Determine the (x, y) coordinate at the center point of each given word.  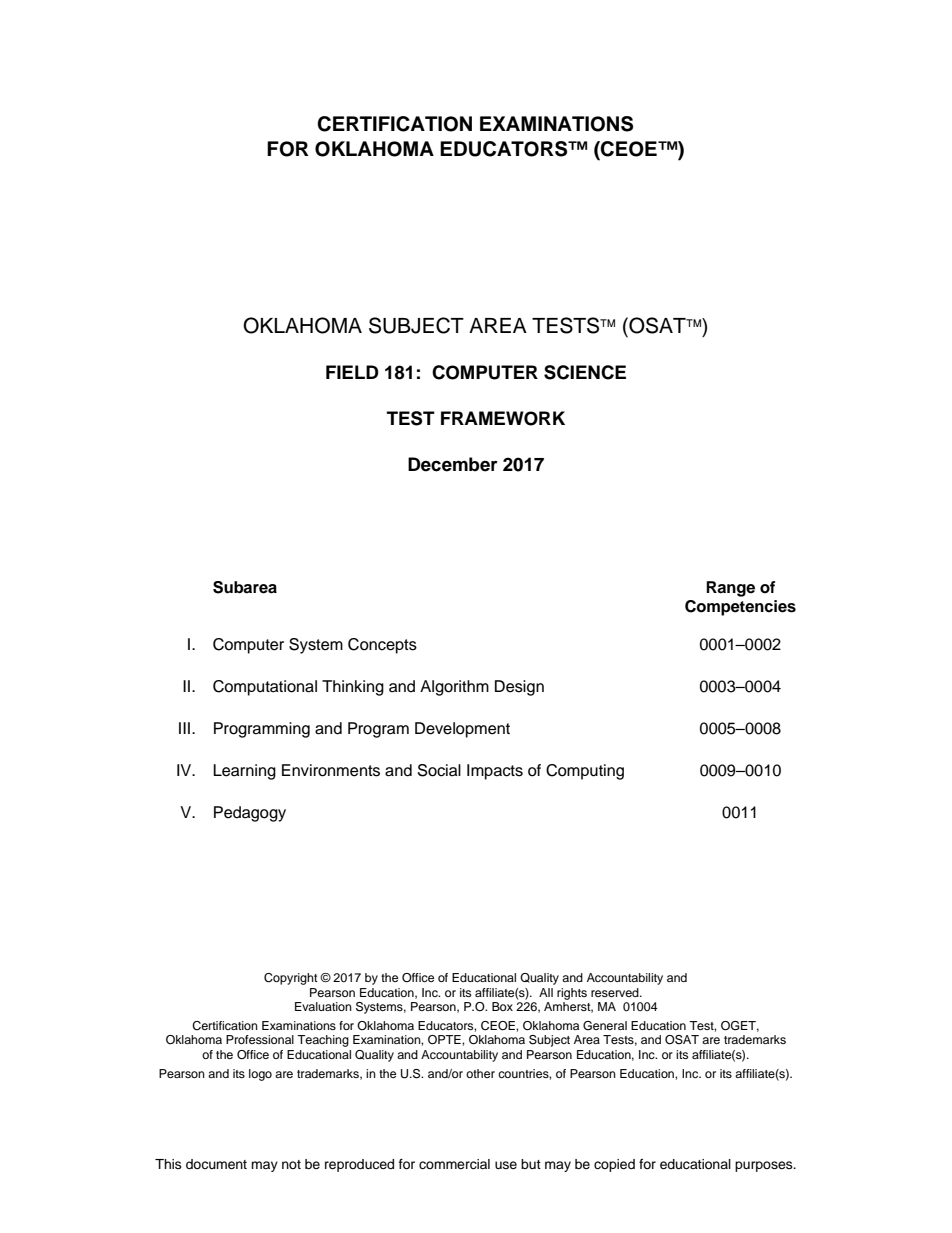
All (546, 992)
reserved (616, 992)
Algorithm (454, 688)
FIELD (352, 372)
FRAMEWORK (503, 418)
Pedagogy (250, 814)
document (216, 1164)
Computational (265, 688)
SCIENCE (585, 372)
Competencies (740, 608)
